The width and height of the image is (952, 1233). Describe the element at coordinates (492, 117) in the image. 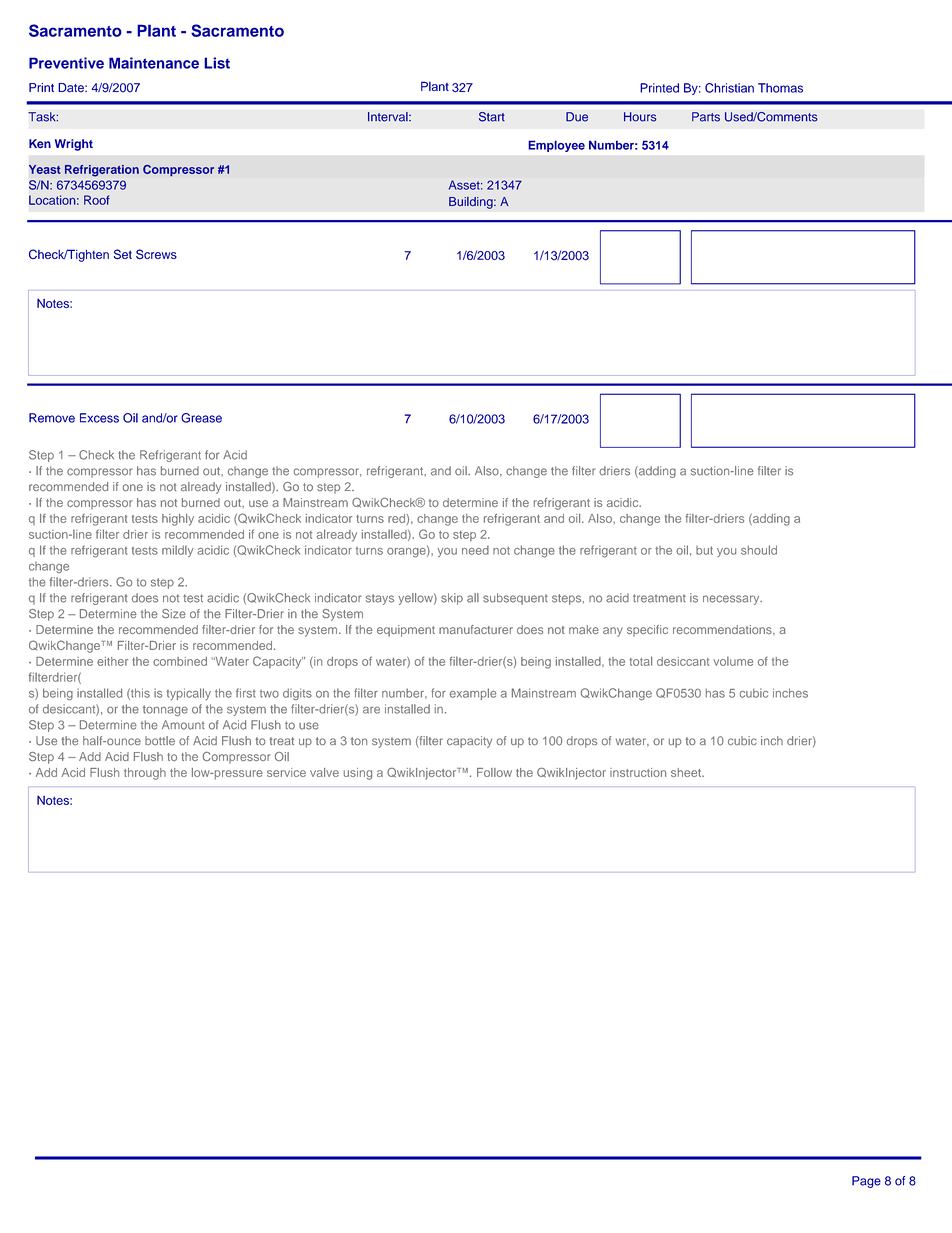

I see `Start` at that location.
